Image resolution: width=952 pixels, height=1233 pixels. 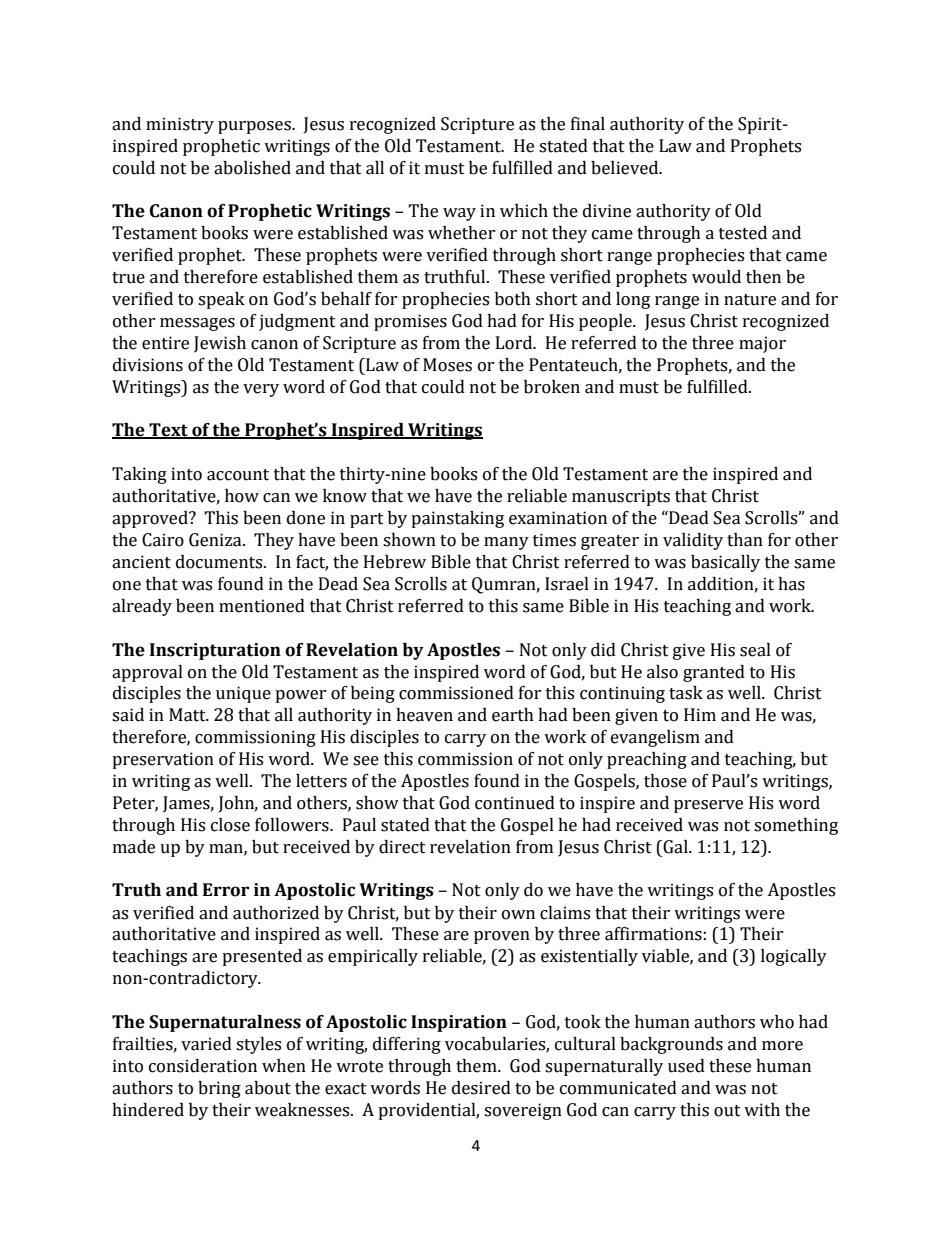 What do you see at coordinates (219, 1089) in the screenshot?
I see `bring` at bounding box center [219, 1089].
